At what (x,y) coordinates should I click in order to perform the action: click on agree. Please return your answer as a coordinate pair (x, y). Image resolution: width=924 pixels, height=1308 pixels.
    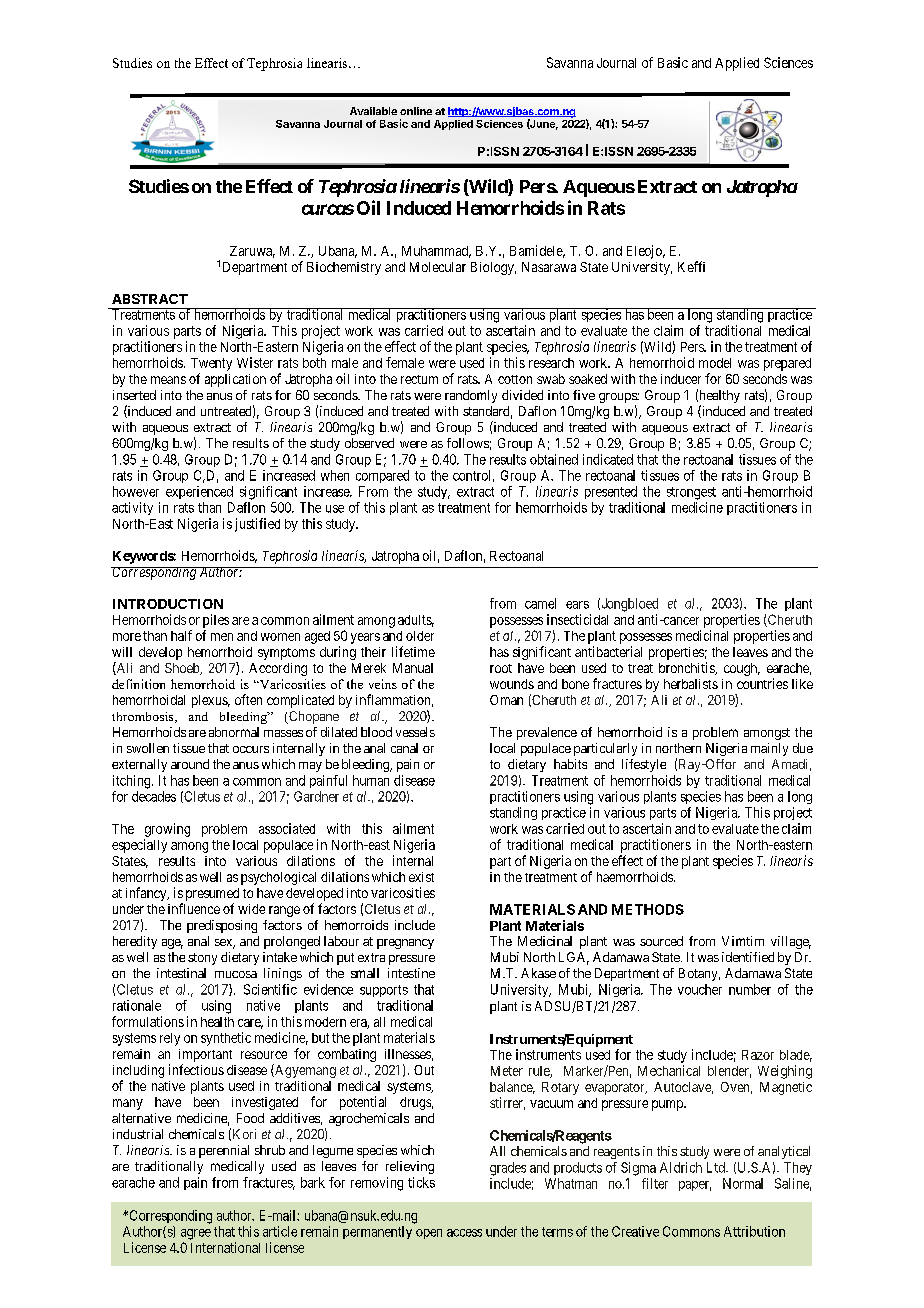
    Looking at the image, I should click on (196, 1234).
